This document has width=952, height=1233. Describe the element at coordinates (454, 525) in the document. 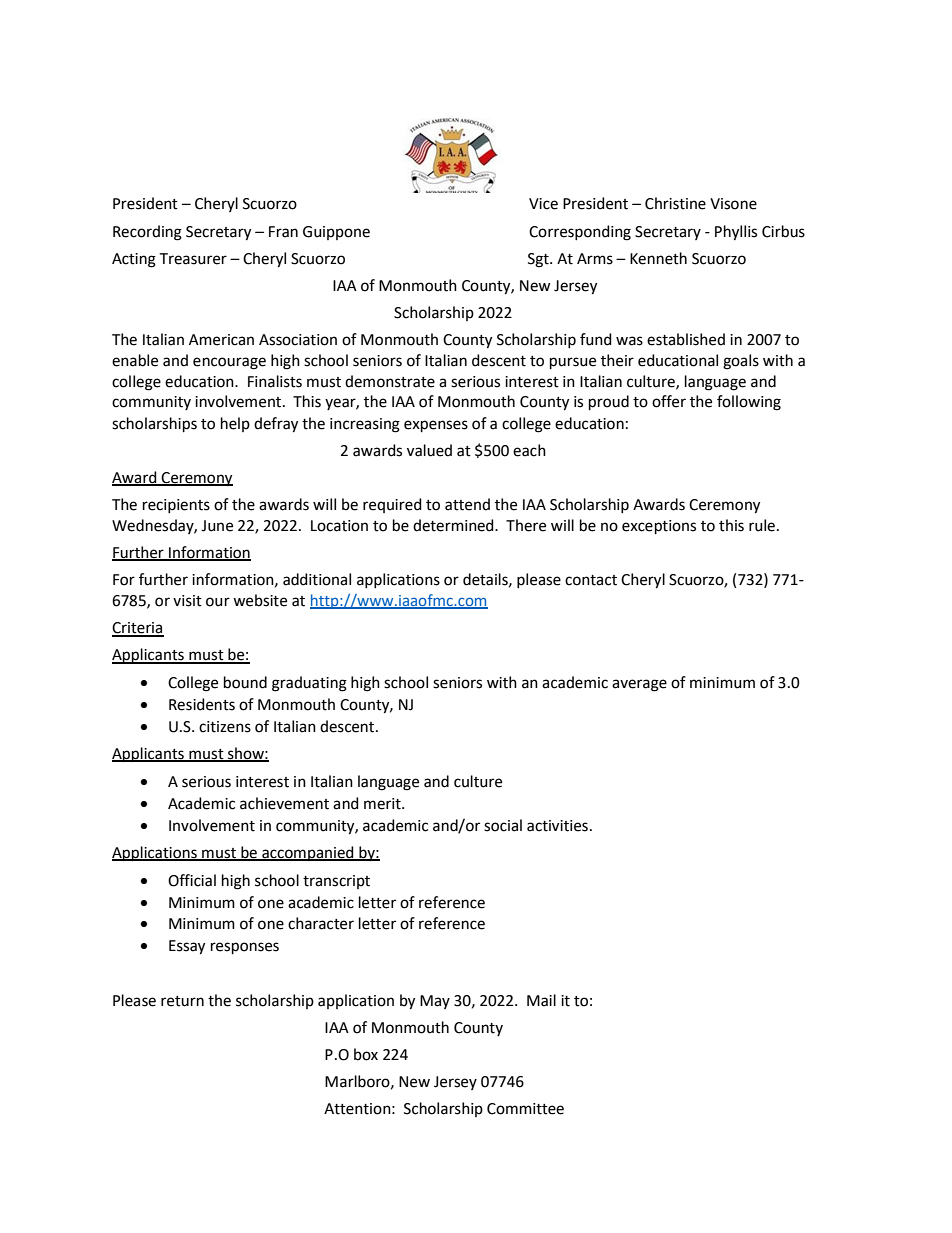

I see `determined` at that location.
